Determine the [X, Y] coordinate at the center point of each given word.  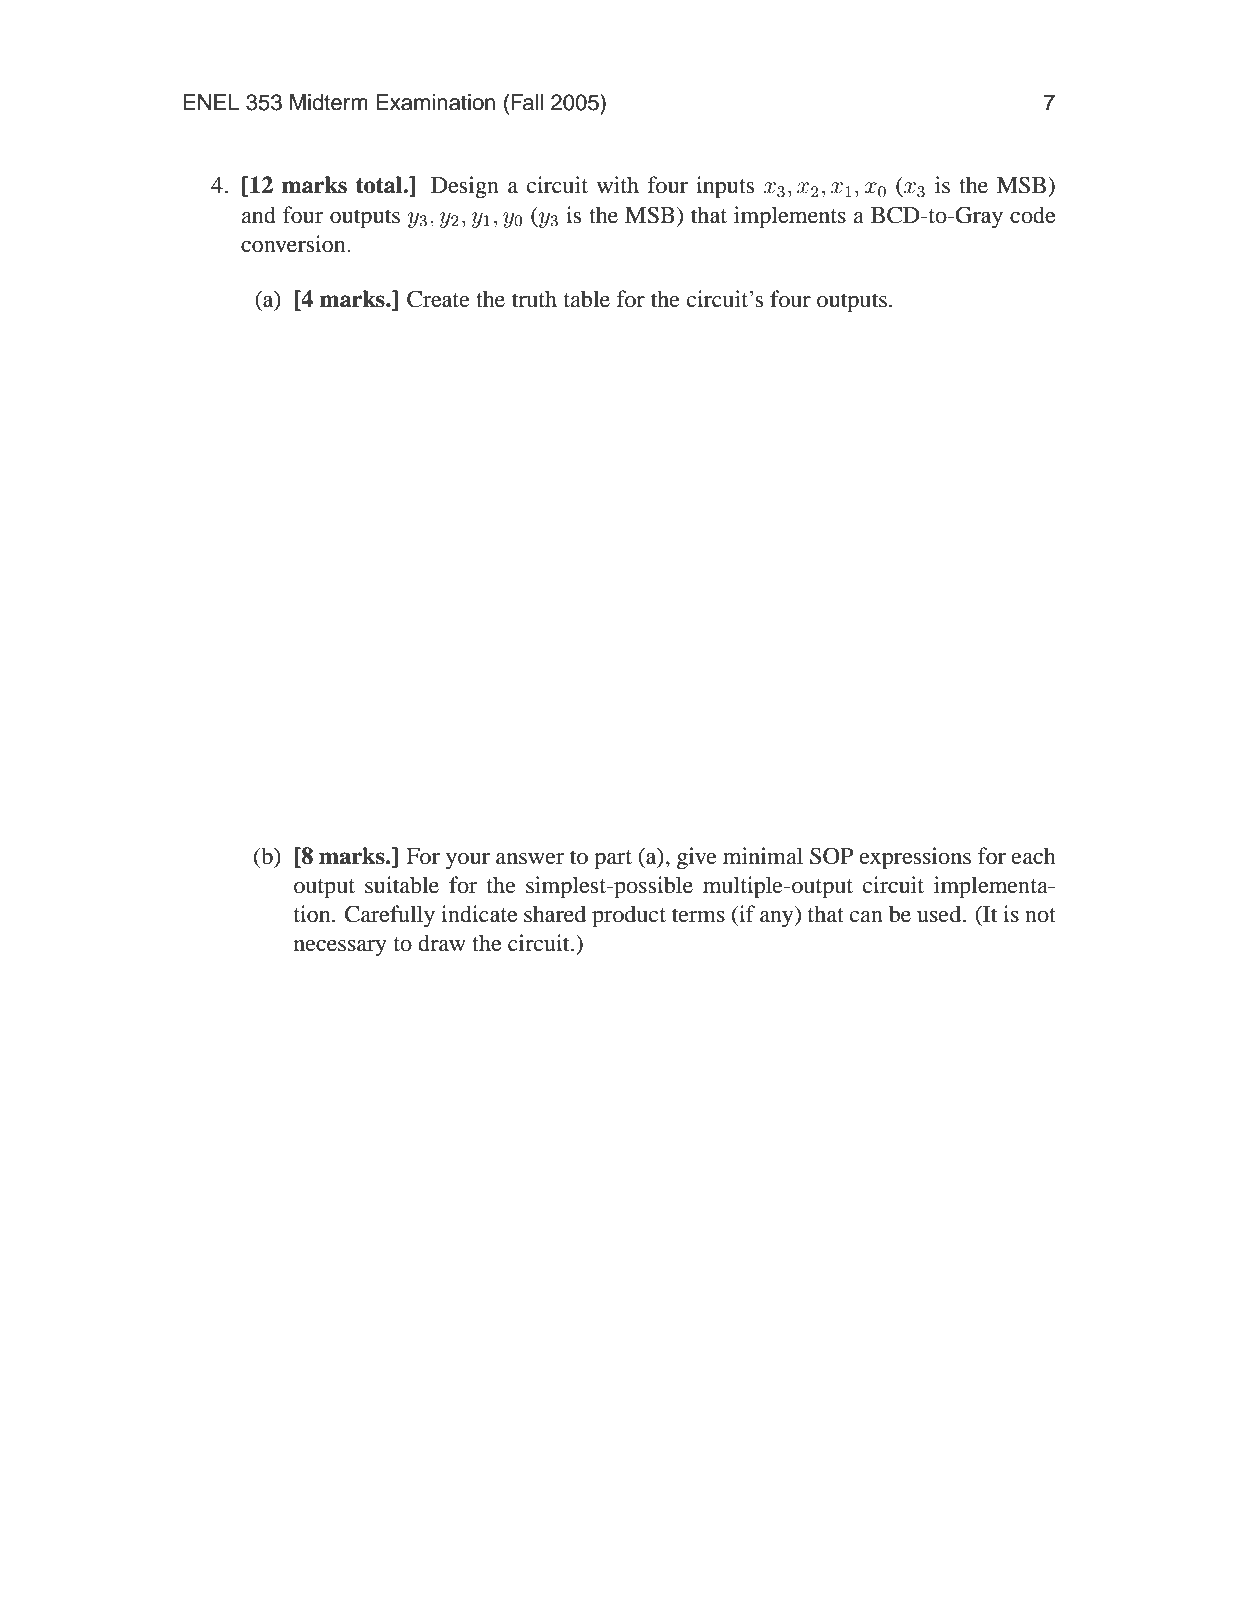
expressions [915, 858]
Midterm [329, 102]
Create [438, 299]
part [613, 860]
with [618, 184]
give [697, 858]
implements [790, 217]
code [1032, 215]
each [1034, 856]
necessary [340, 948]
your [468, 861]
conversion [294, 244]
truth [534, 299]
